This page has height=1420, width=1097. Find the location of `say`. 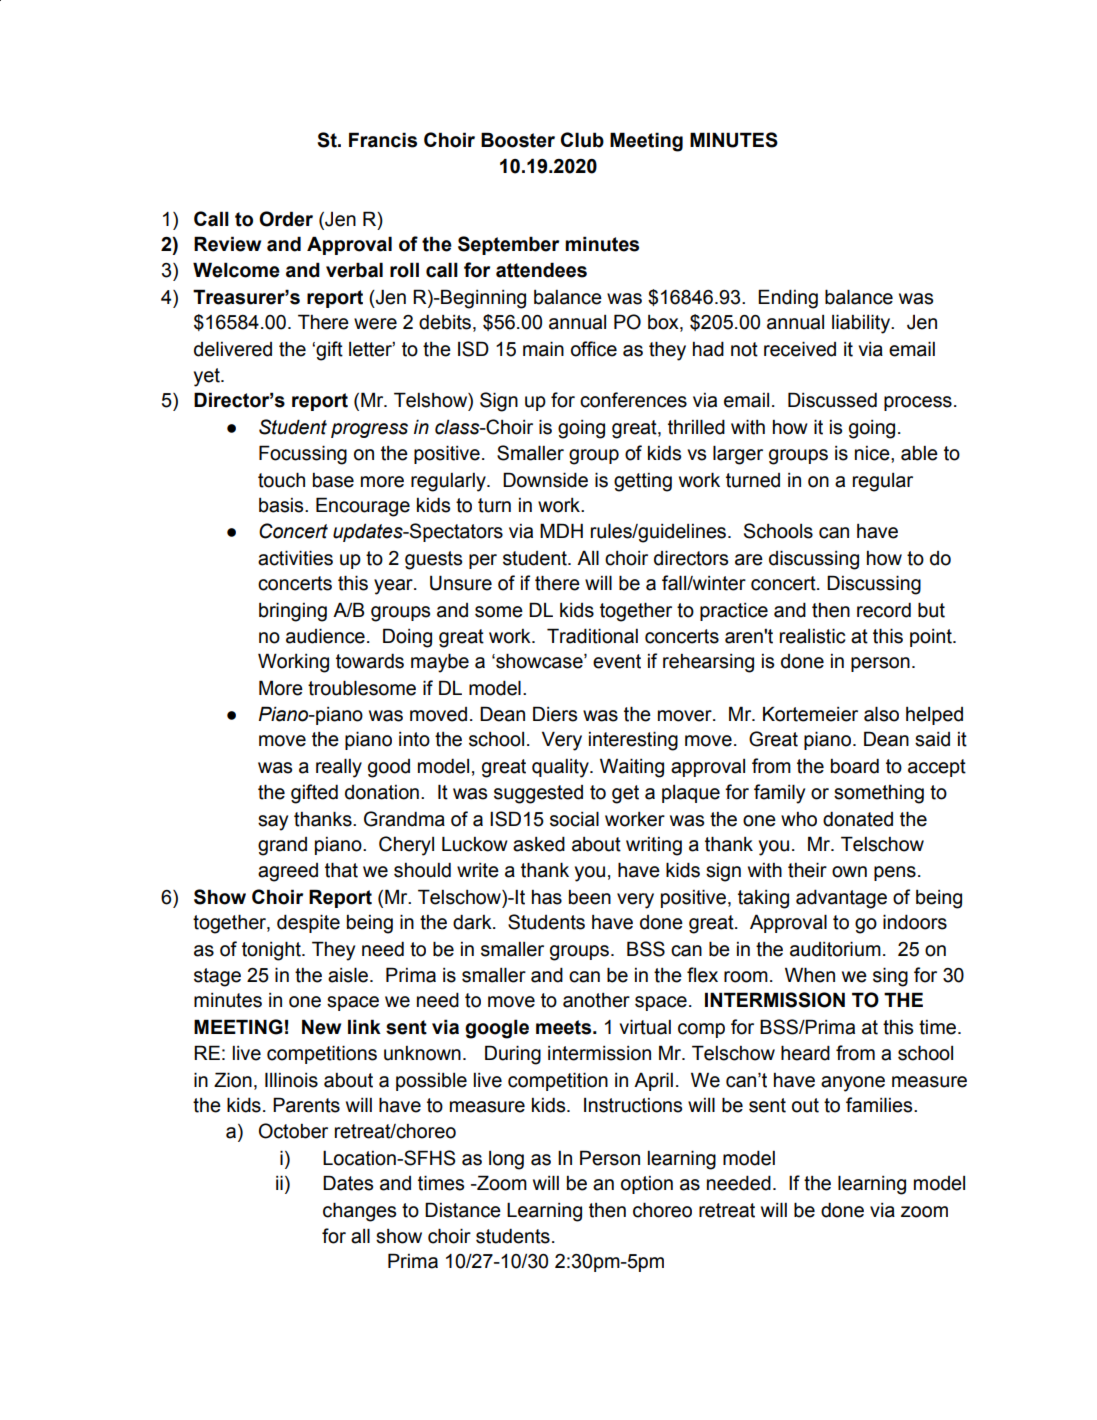

say is located at coordinates (273, 823).
